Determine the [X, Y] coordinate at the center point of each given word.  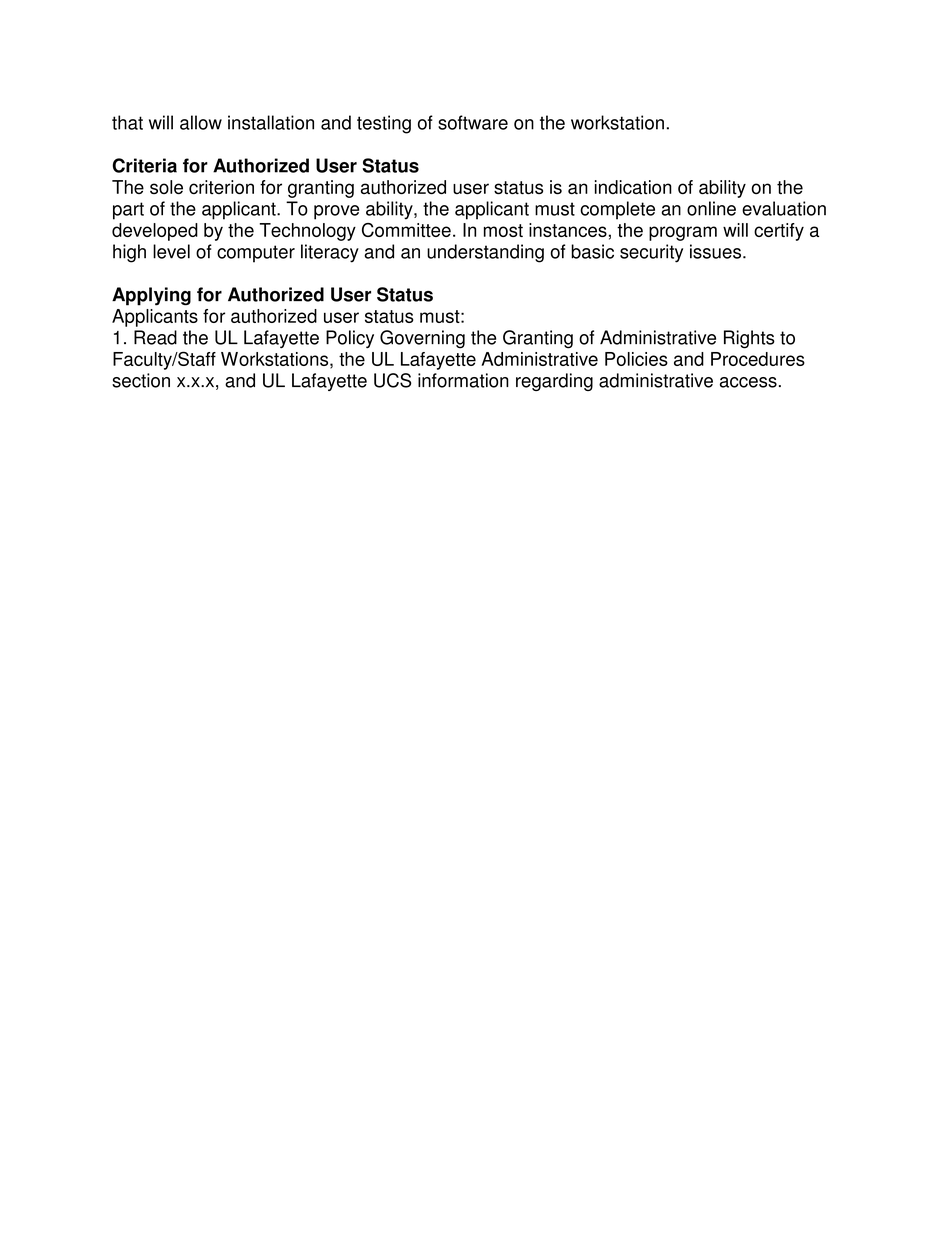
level [171, 251]
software [473, 122]
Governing [422, 339]
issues [715, 251]
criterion [221, 187]
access [748, 382]
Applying [151, 296]
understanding [485, 253]
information [463, 380]
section [141, 380]
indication [633, 187]
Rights [749, 339]
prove [336, 212]
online [711, 208]
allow [201, 122]
